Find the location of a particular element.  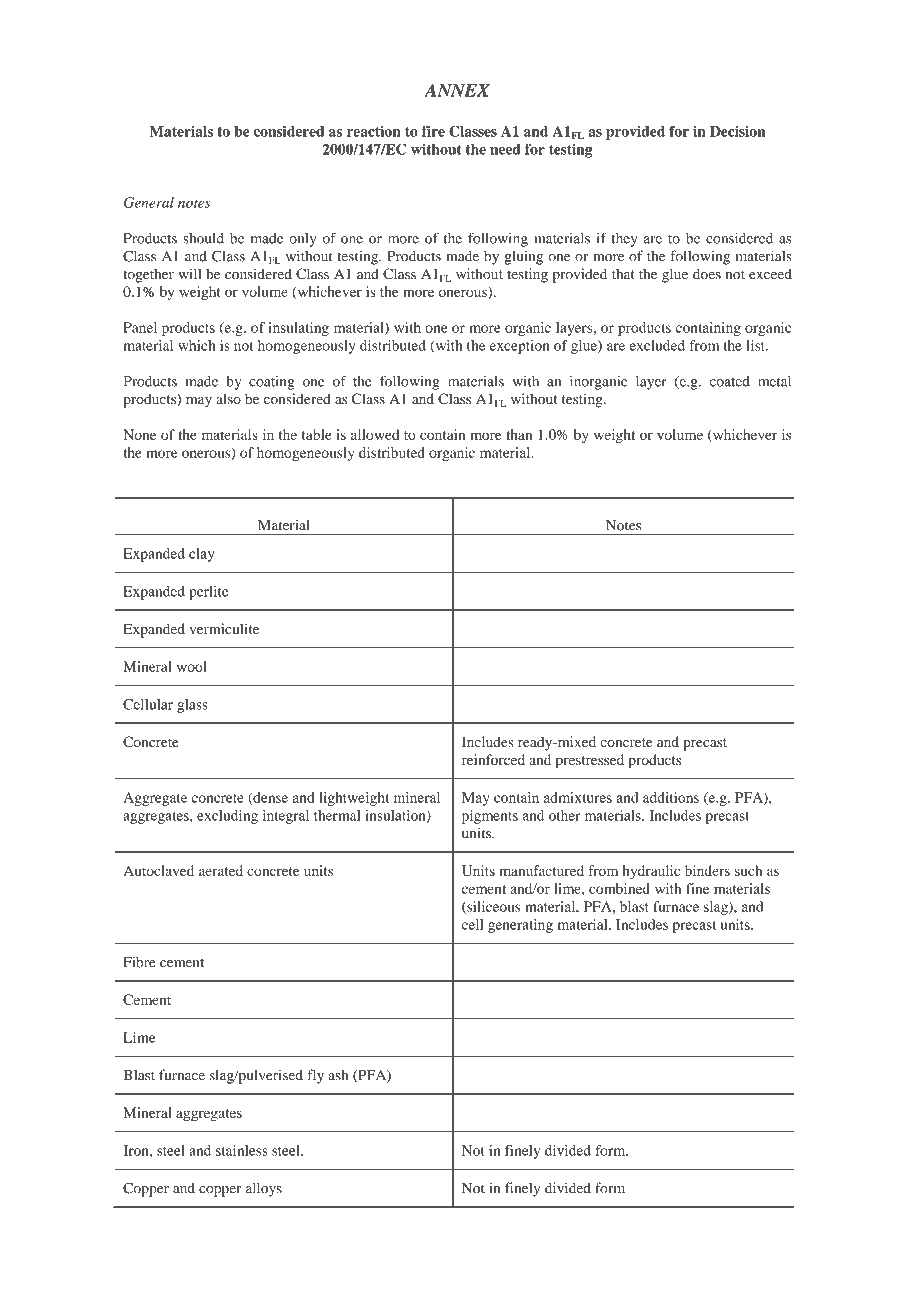

ash is located at coordinates (338, 1075).
